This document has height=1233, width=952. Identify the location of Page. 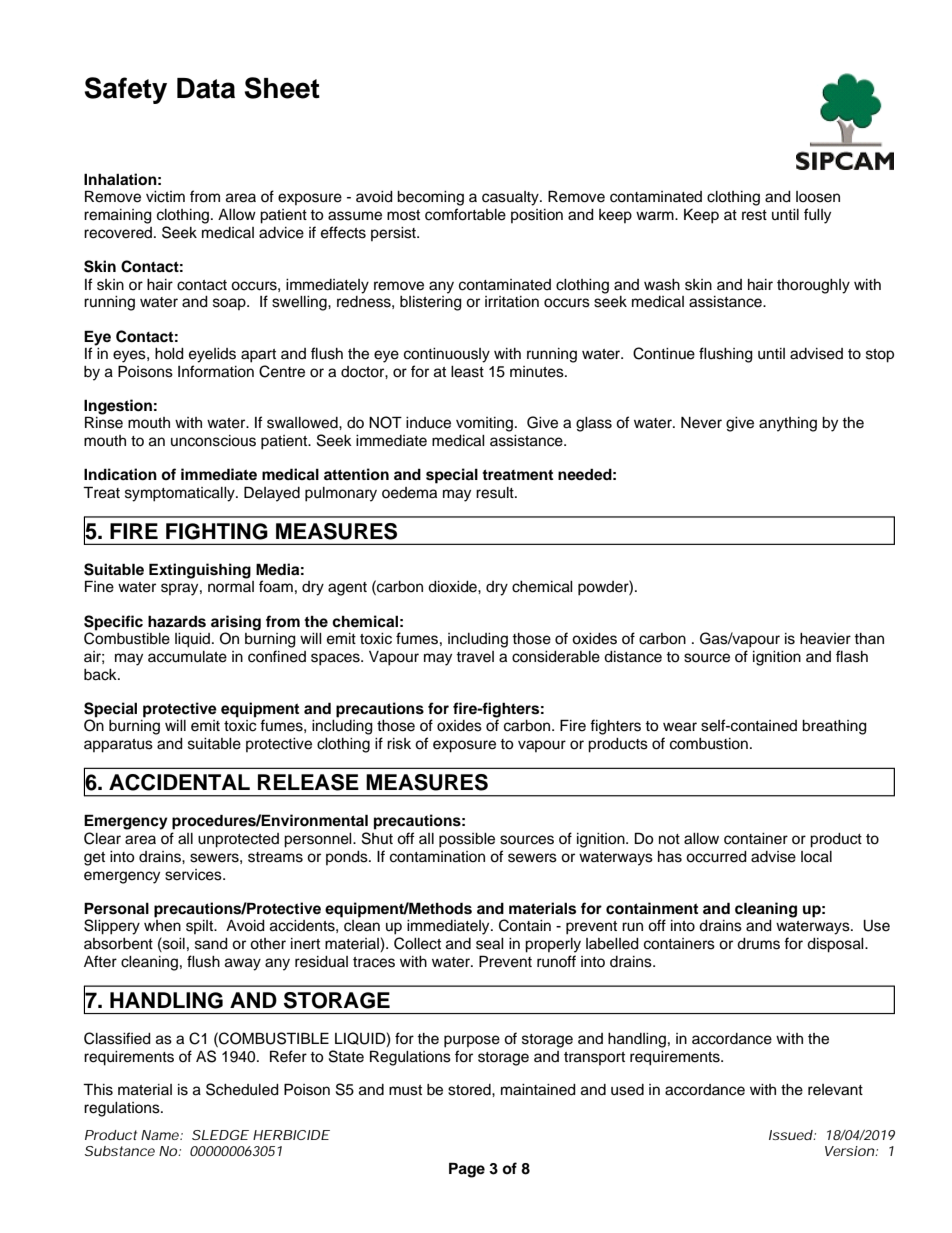
(467, 1170).
